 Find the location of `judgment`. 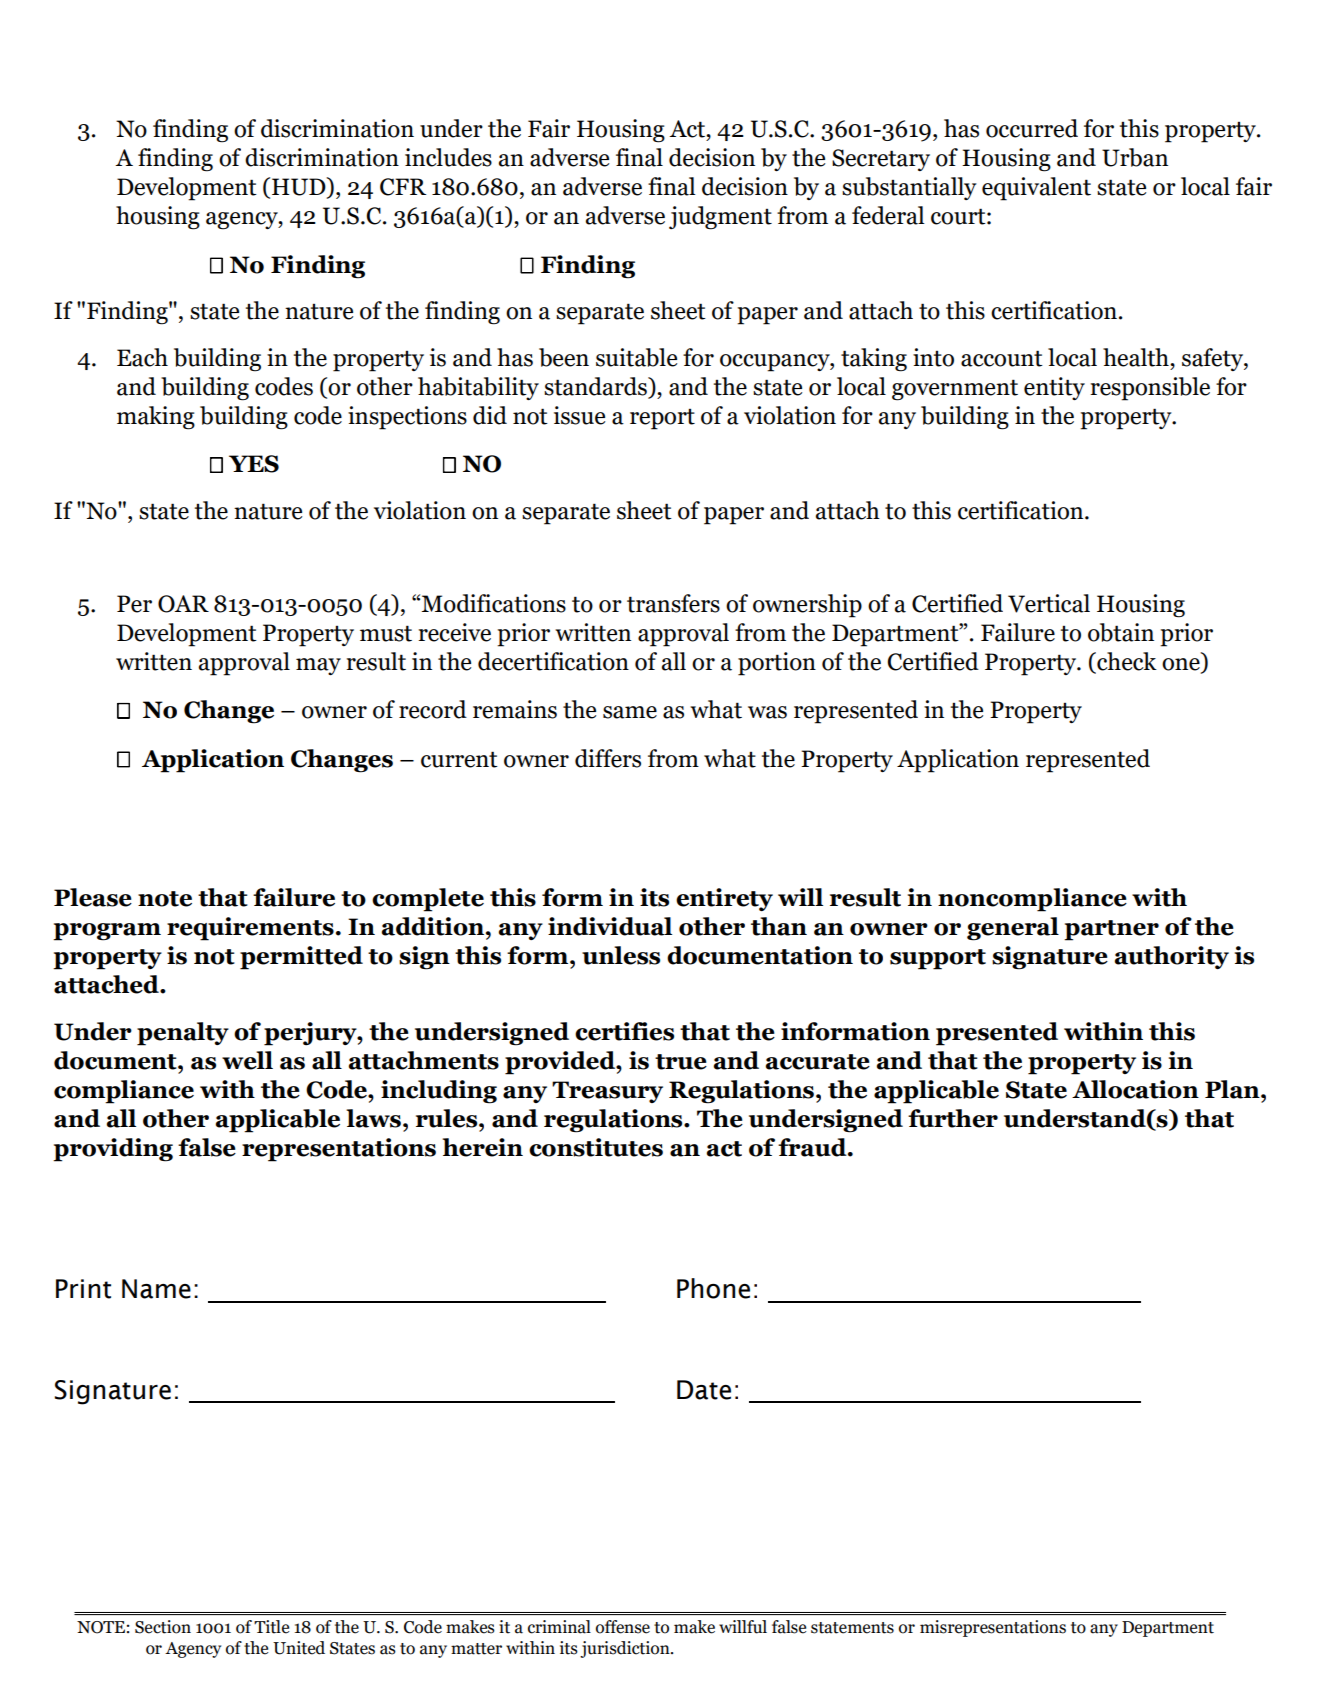

judgment is located at coordinates (720, 218).
